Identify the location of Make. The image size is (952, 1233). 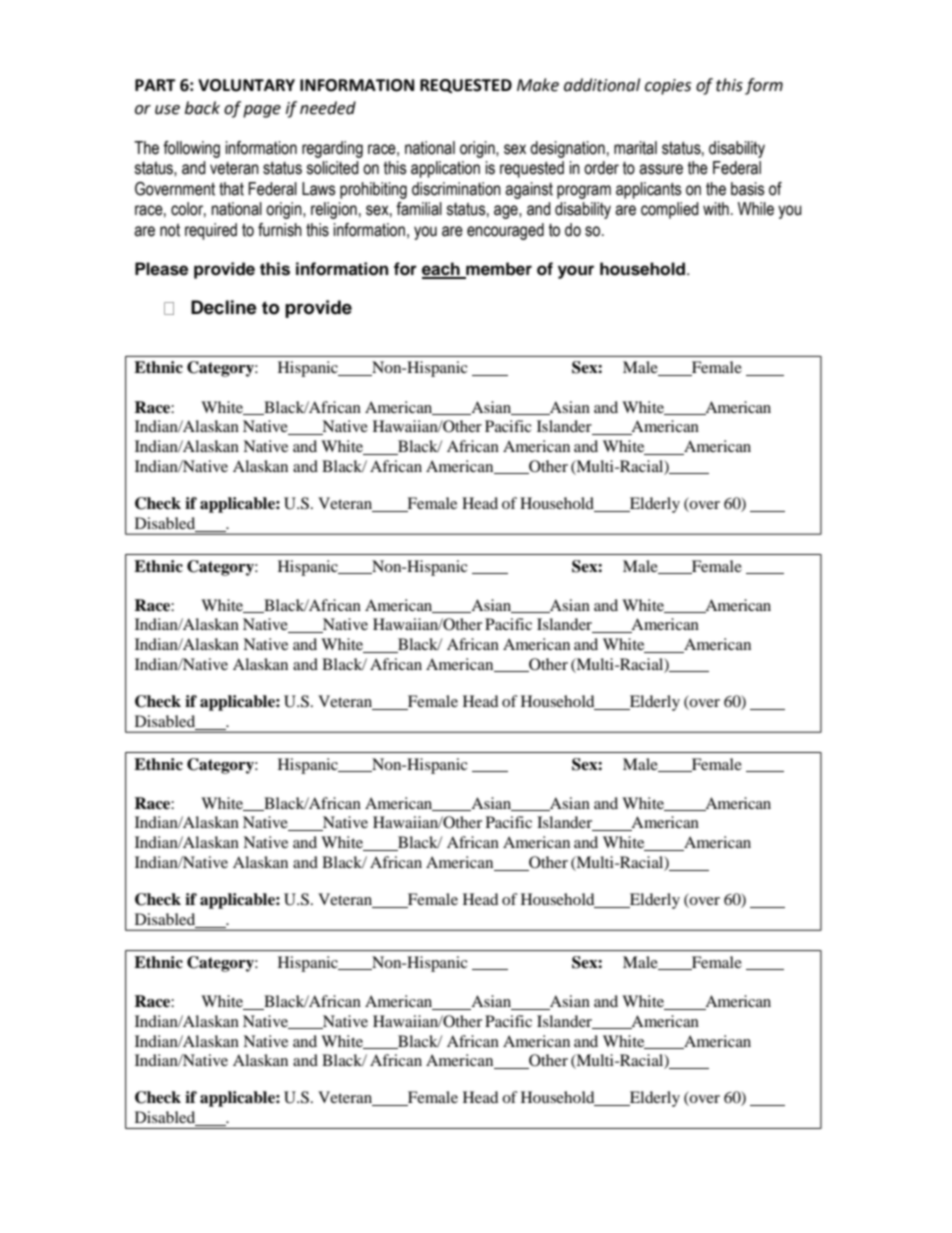
(538, 85).
